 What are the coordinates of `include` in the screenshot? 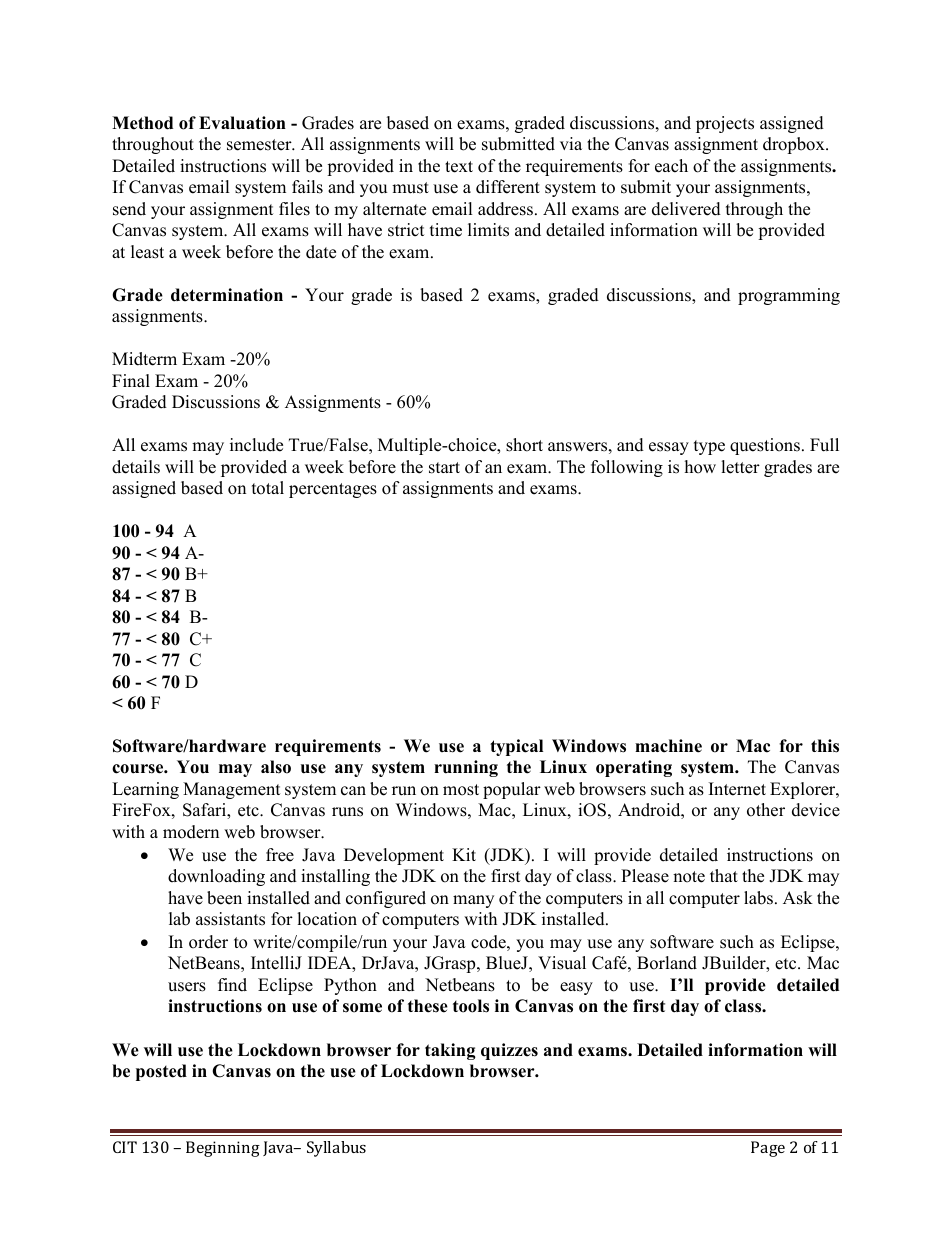 It's located at (256, 445).
